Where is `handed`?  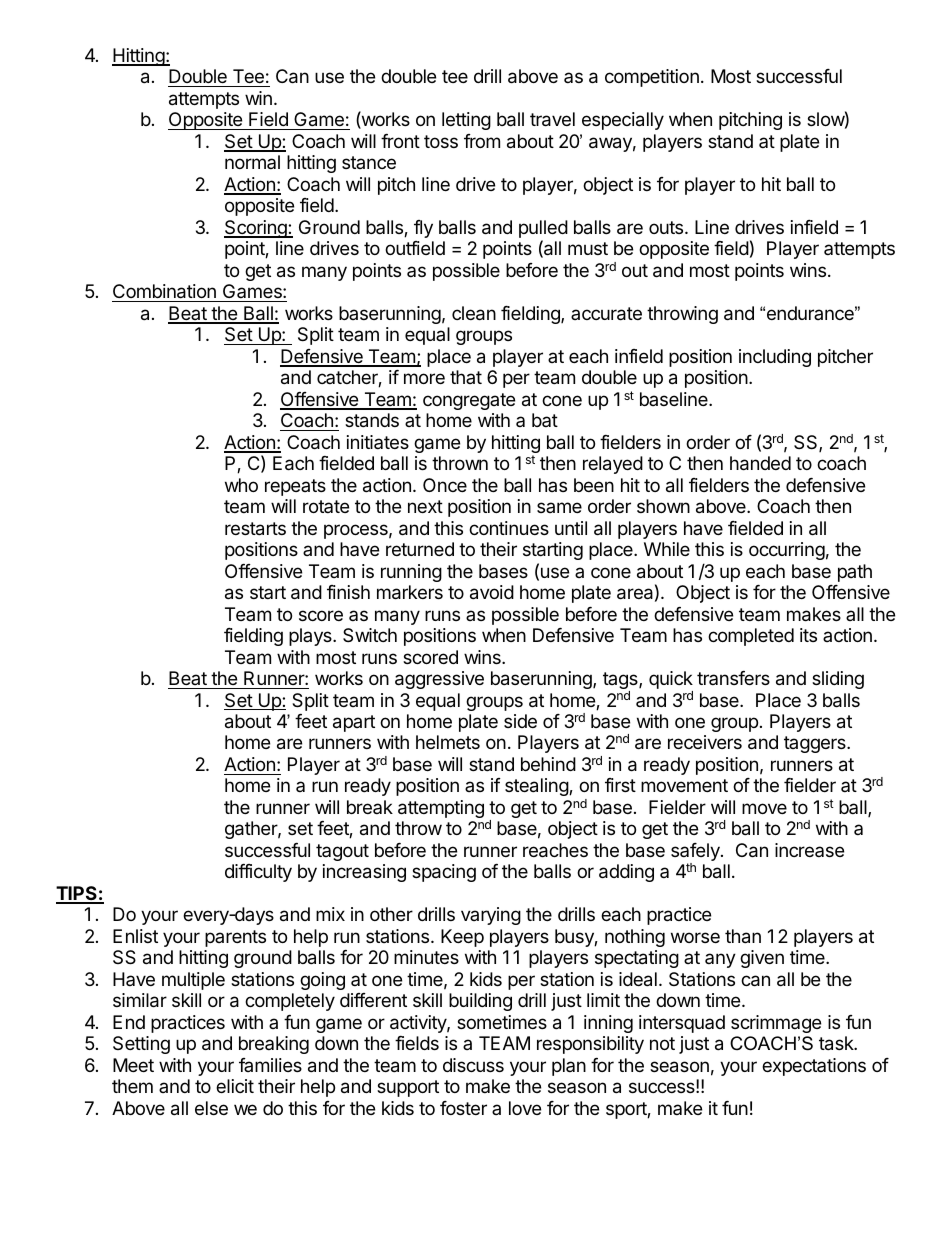 handed is located at coordinates (760, 463).
